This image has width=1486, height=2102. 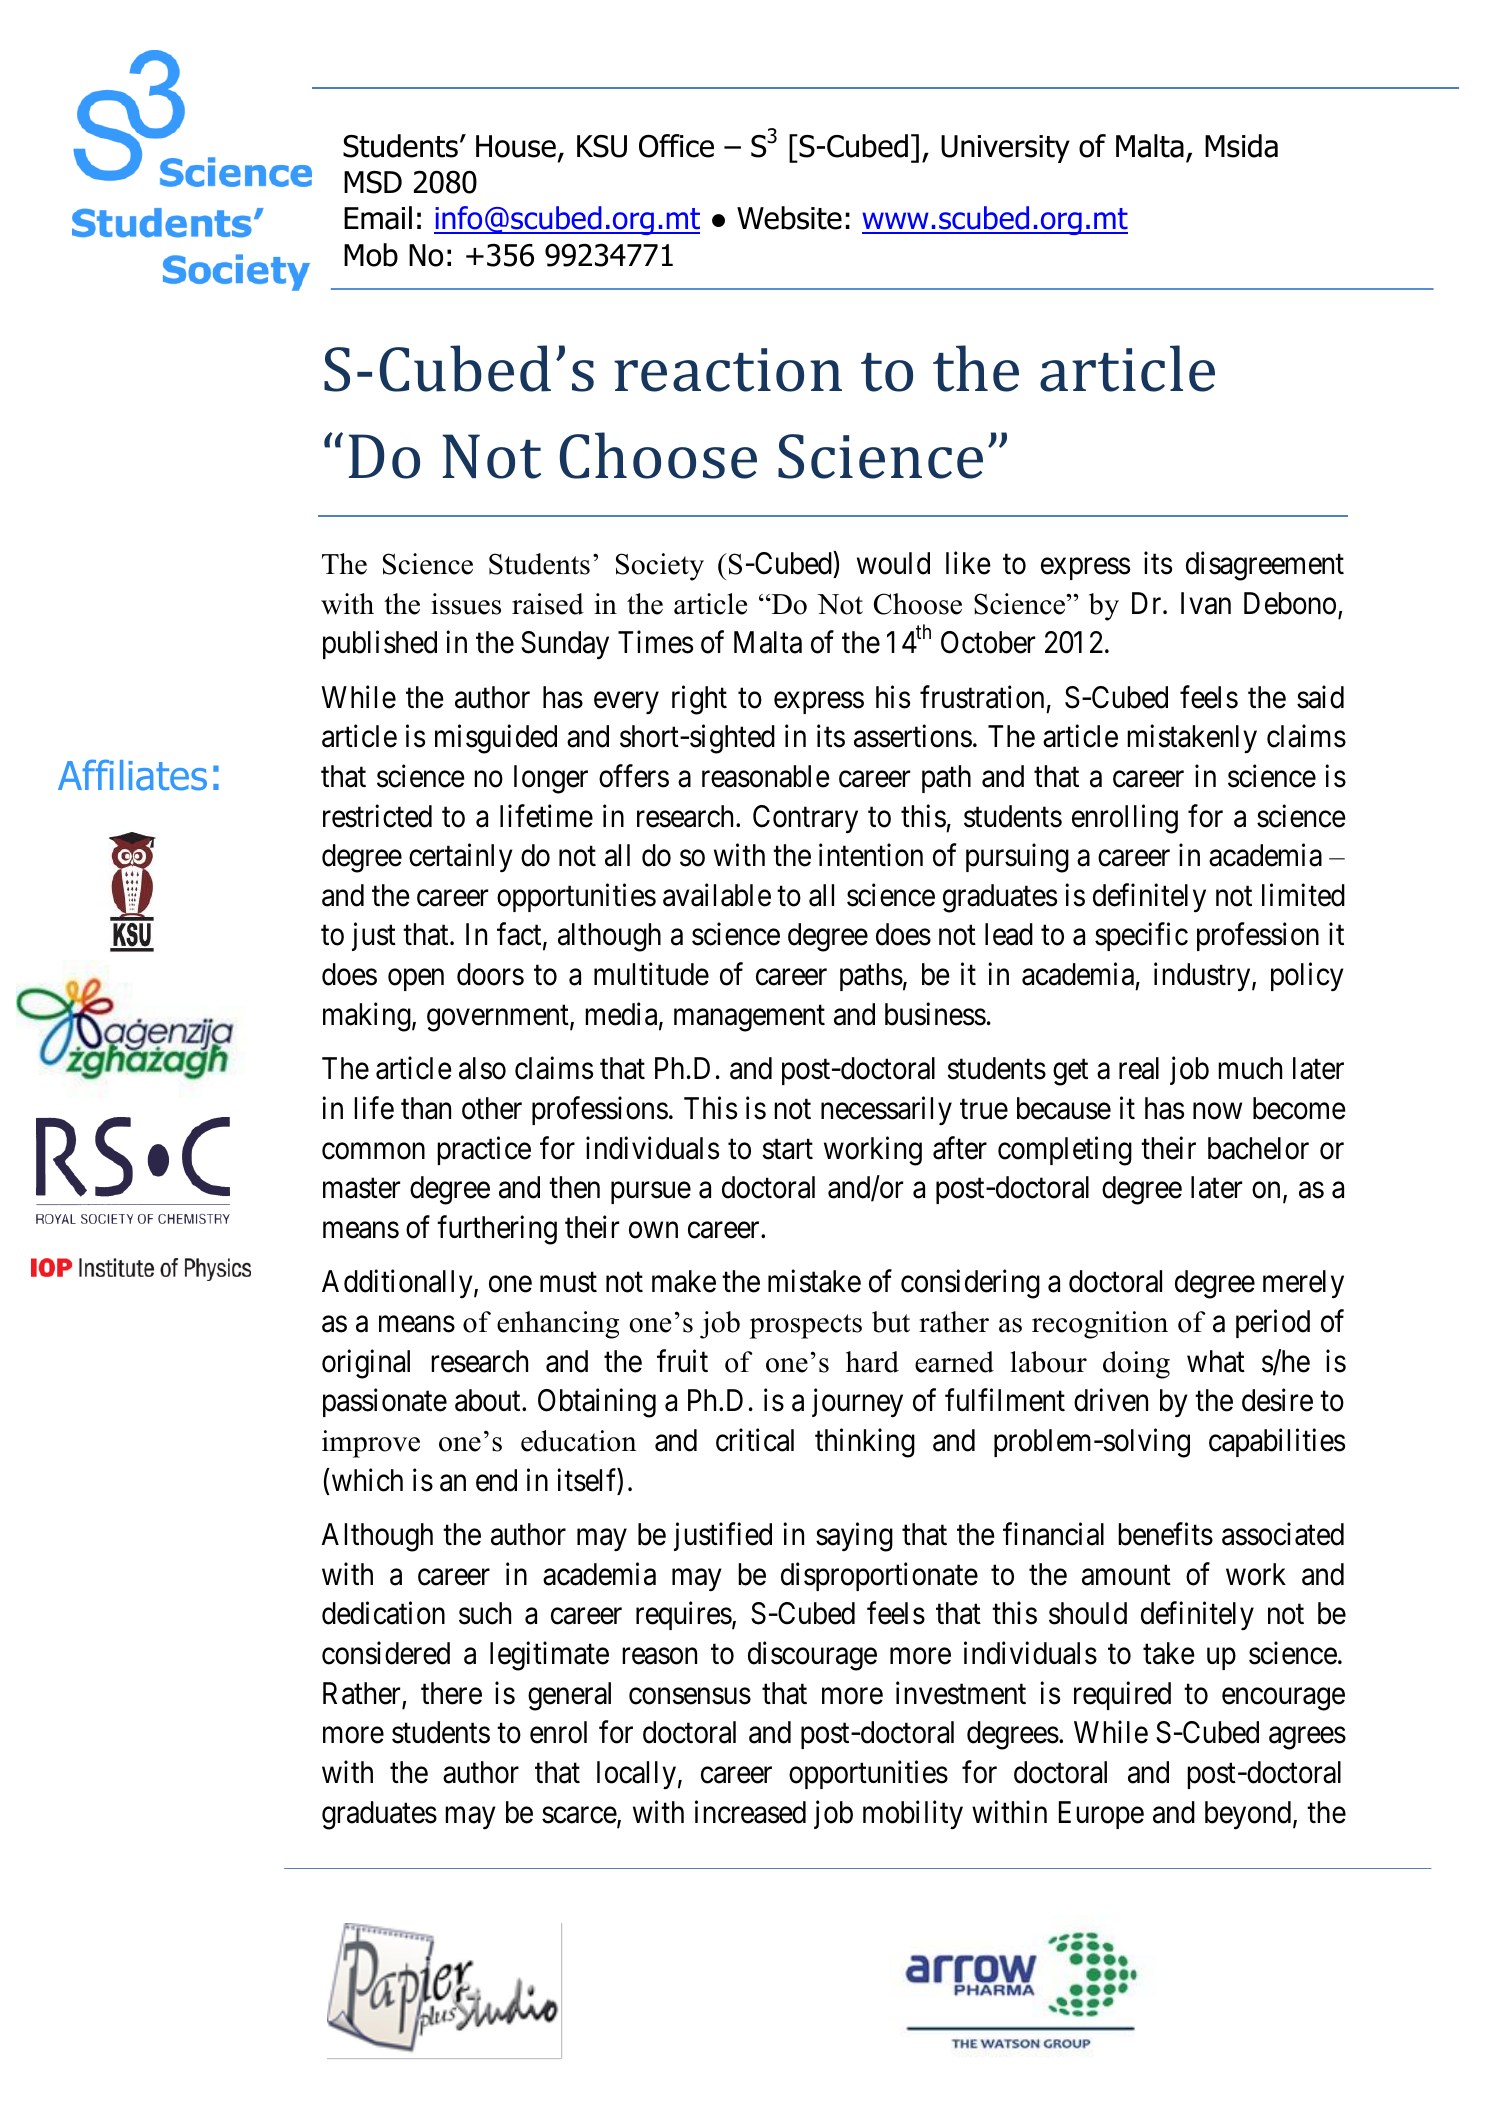 I want to click on Ivan, so click(x=1206, y=603).
